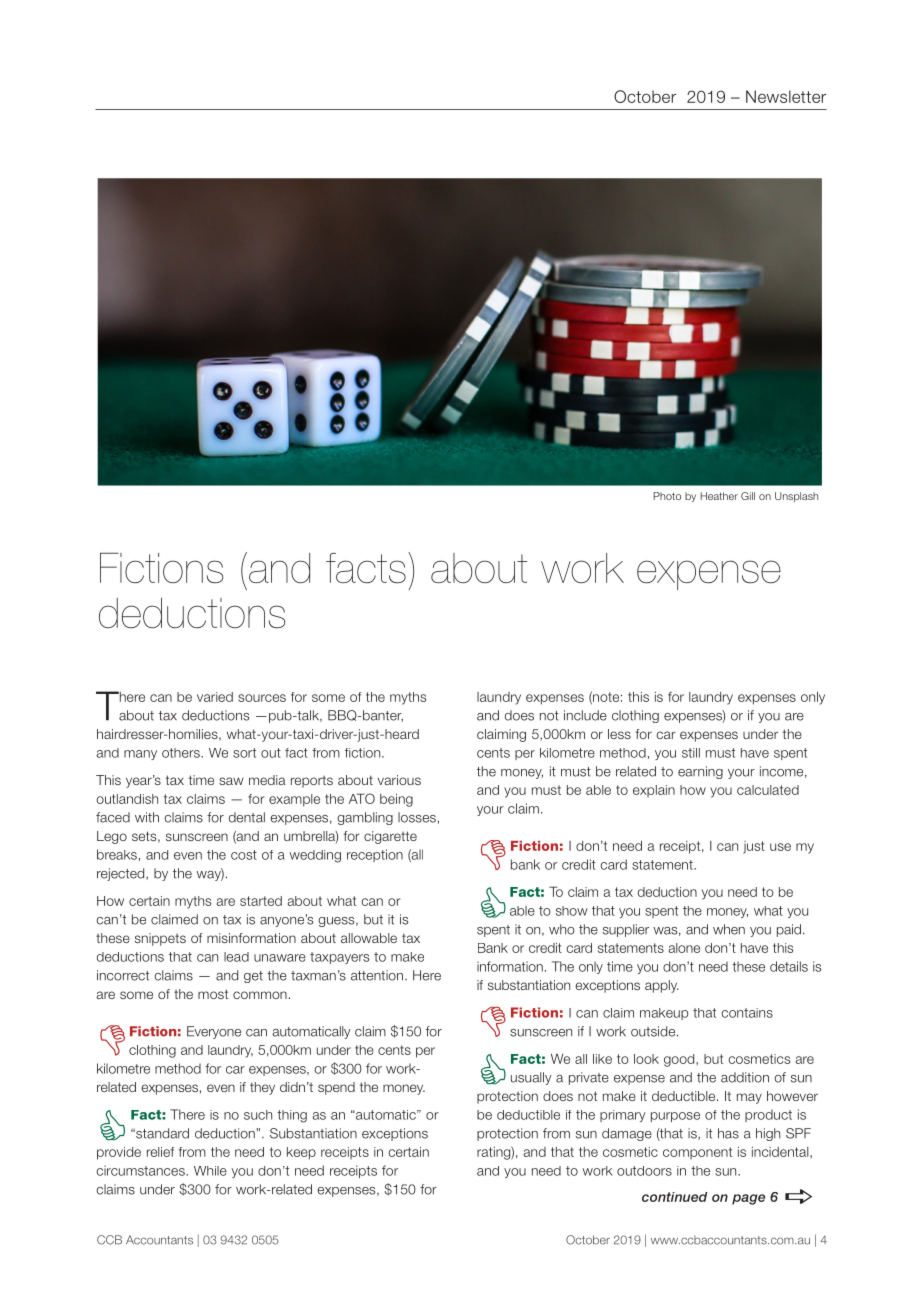 This screenshot has height=1308, width=924. Describe the element at coordinates (262, 698) in the screenshot. I see `sources` at that location.
